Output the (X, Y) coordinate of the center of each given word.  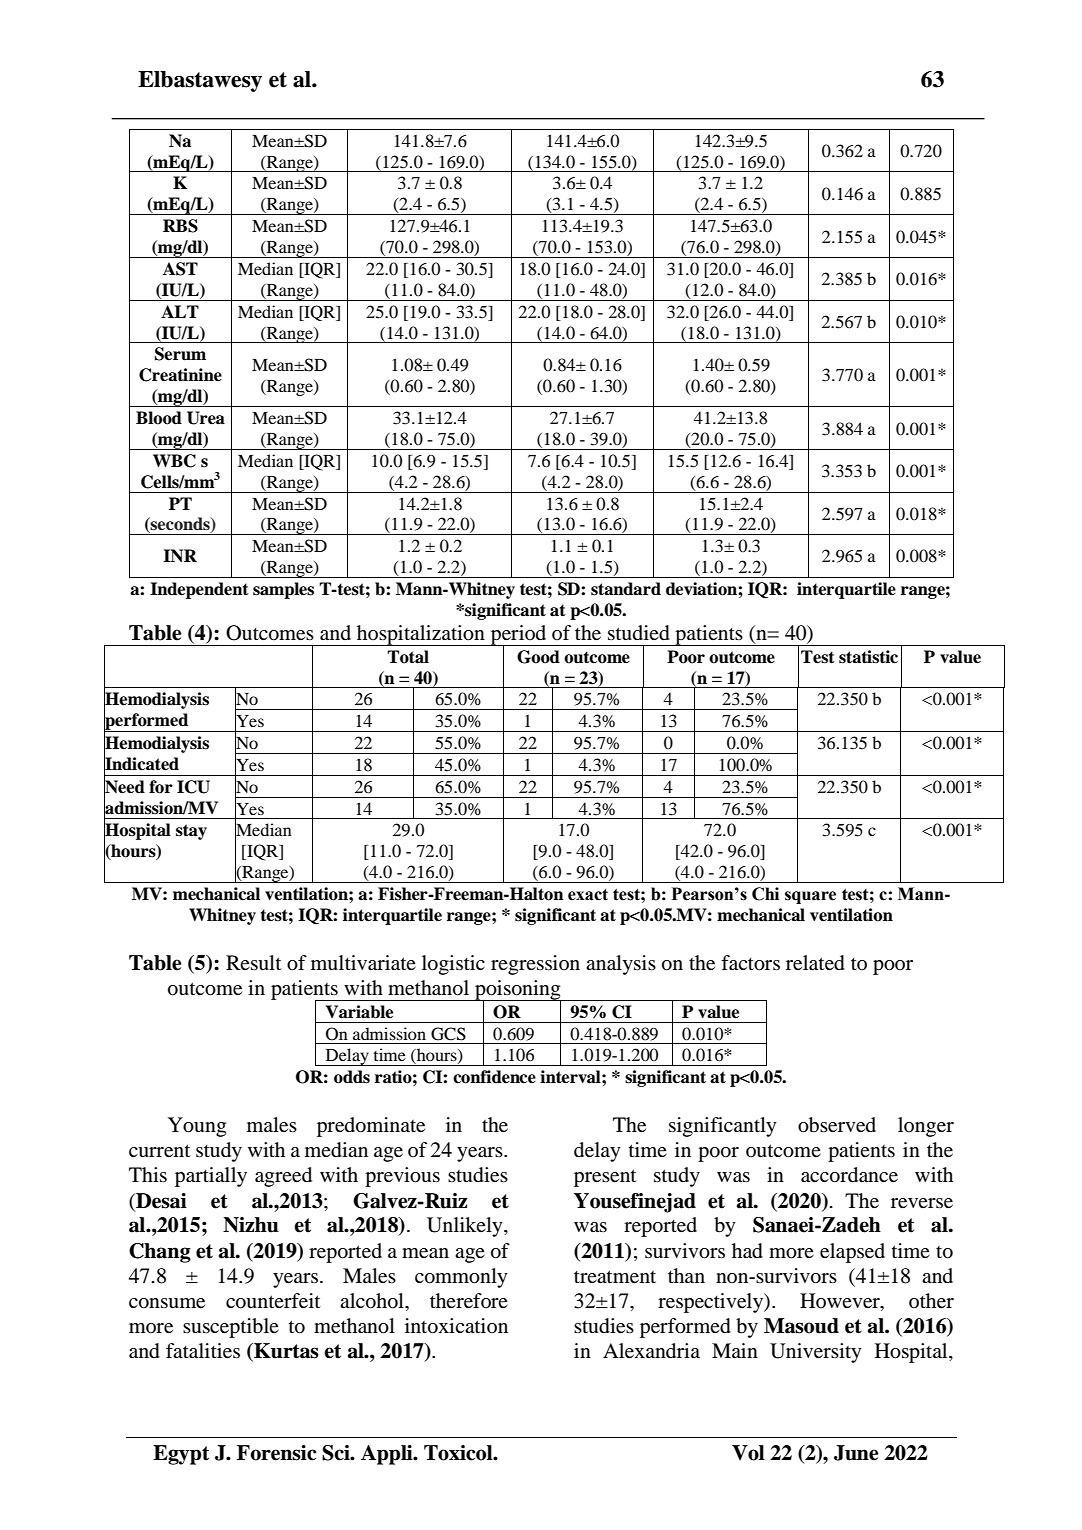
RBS (180, 226)
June (856, 1453)
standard (626, 589)
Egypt (181, 1455)
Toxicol (459, 1453)
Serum (180, 354)
